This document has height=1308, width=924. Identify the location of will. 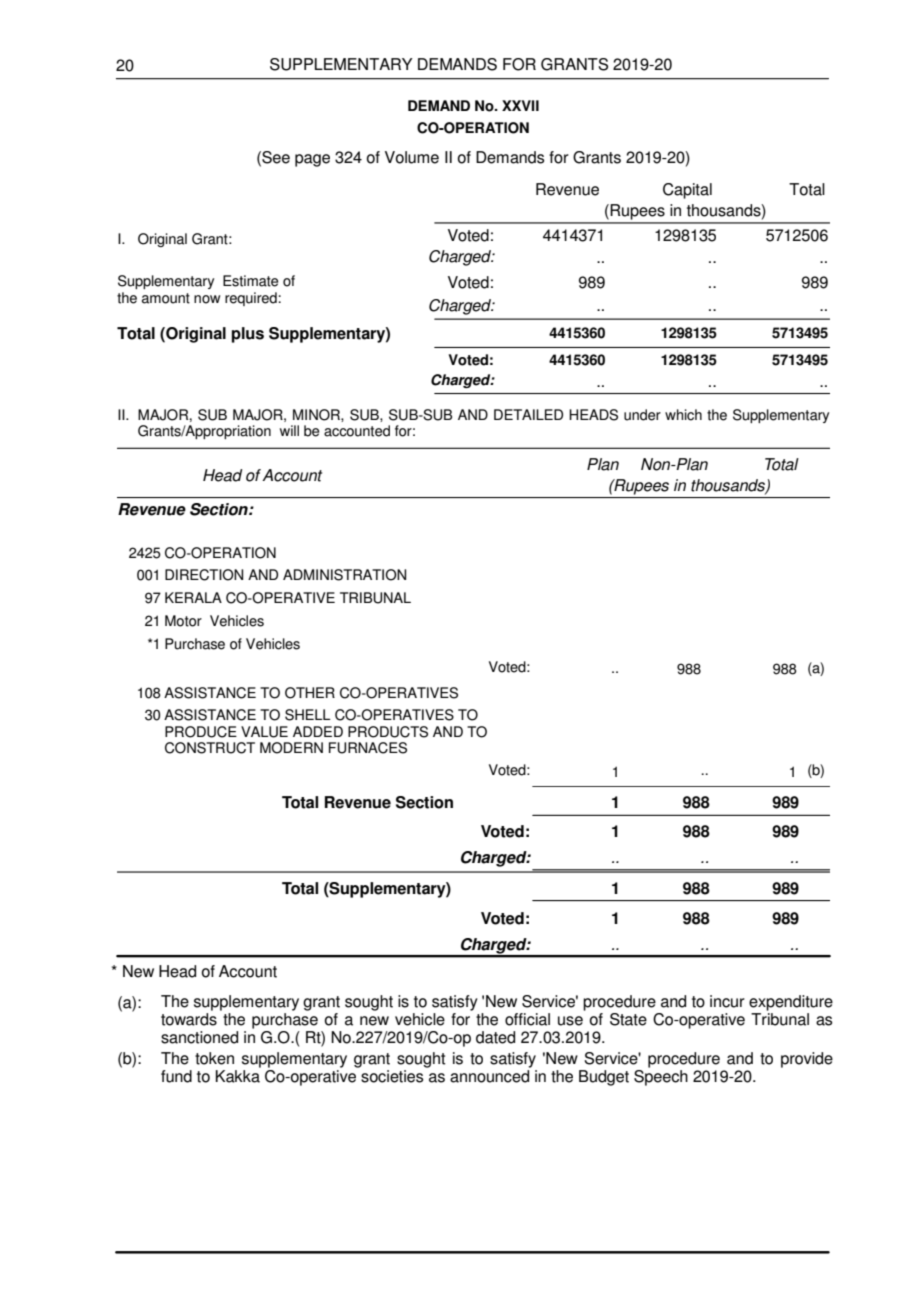
(289, 430).
